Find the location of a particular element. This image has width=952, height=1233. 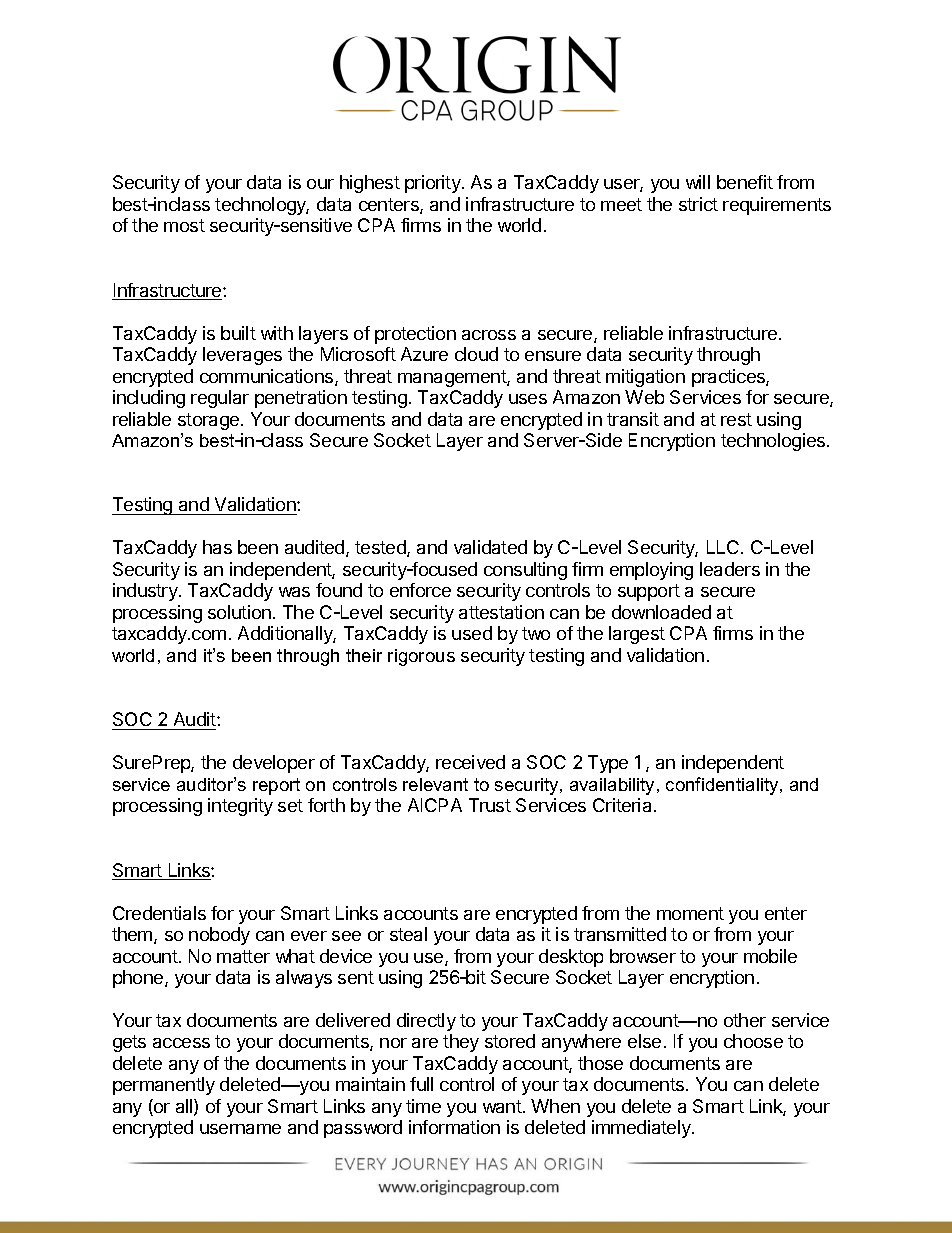

priority is located at coordinates (434, 184).
